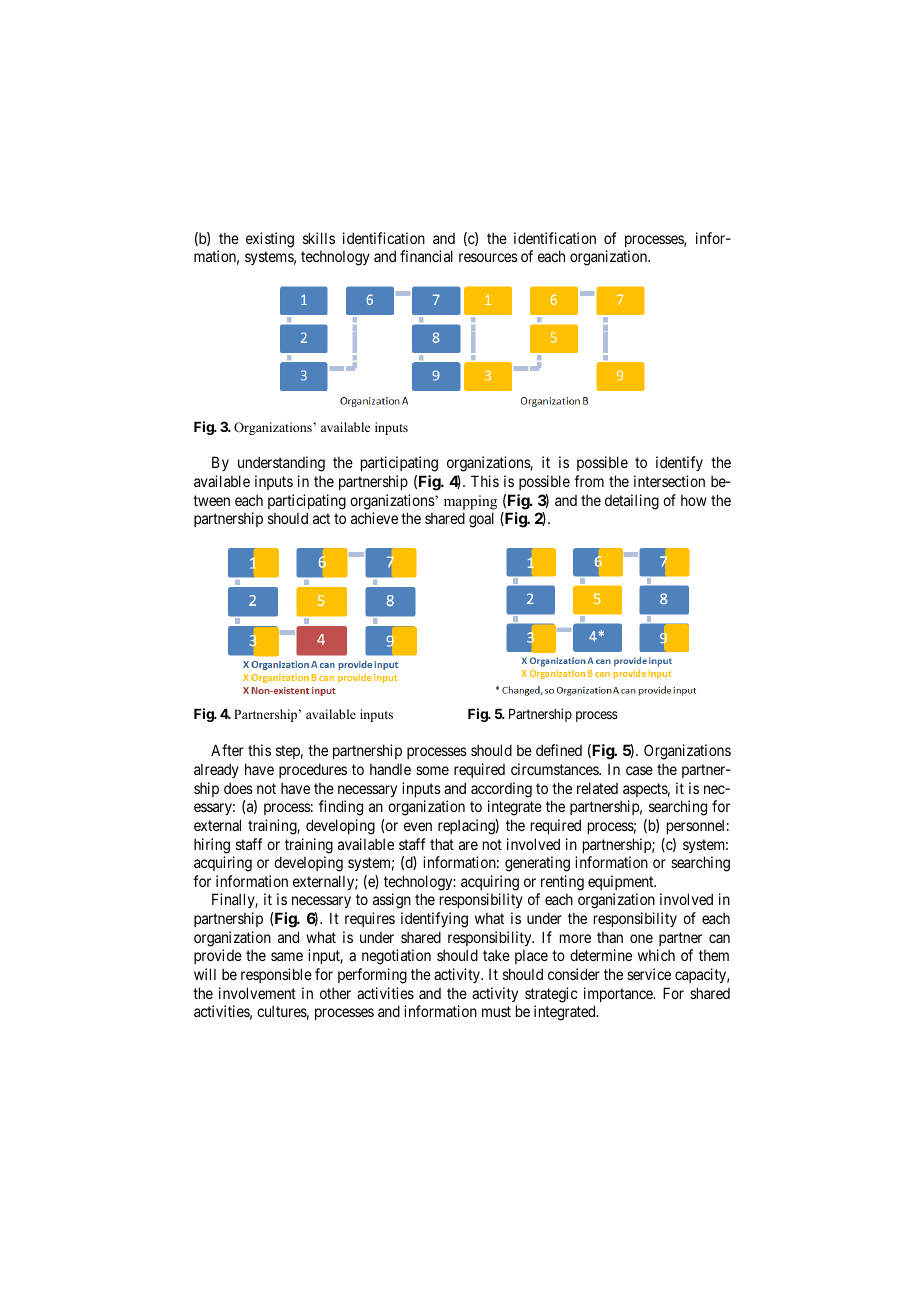 This document has height=1308, width=924. What do you see at coordinates (426, 256) in the document?
I see `financial` at bounding box center [426, 256].
